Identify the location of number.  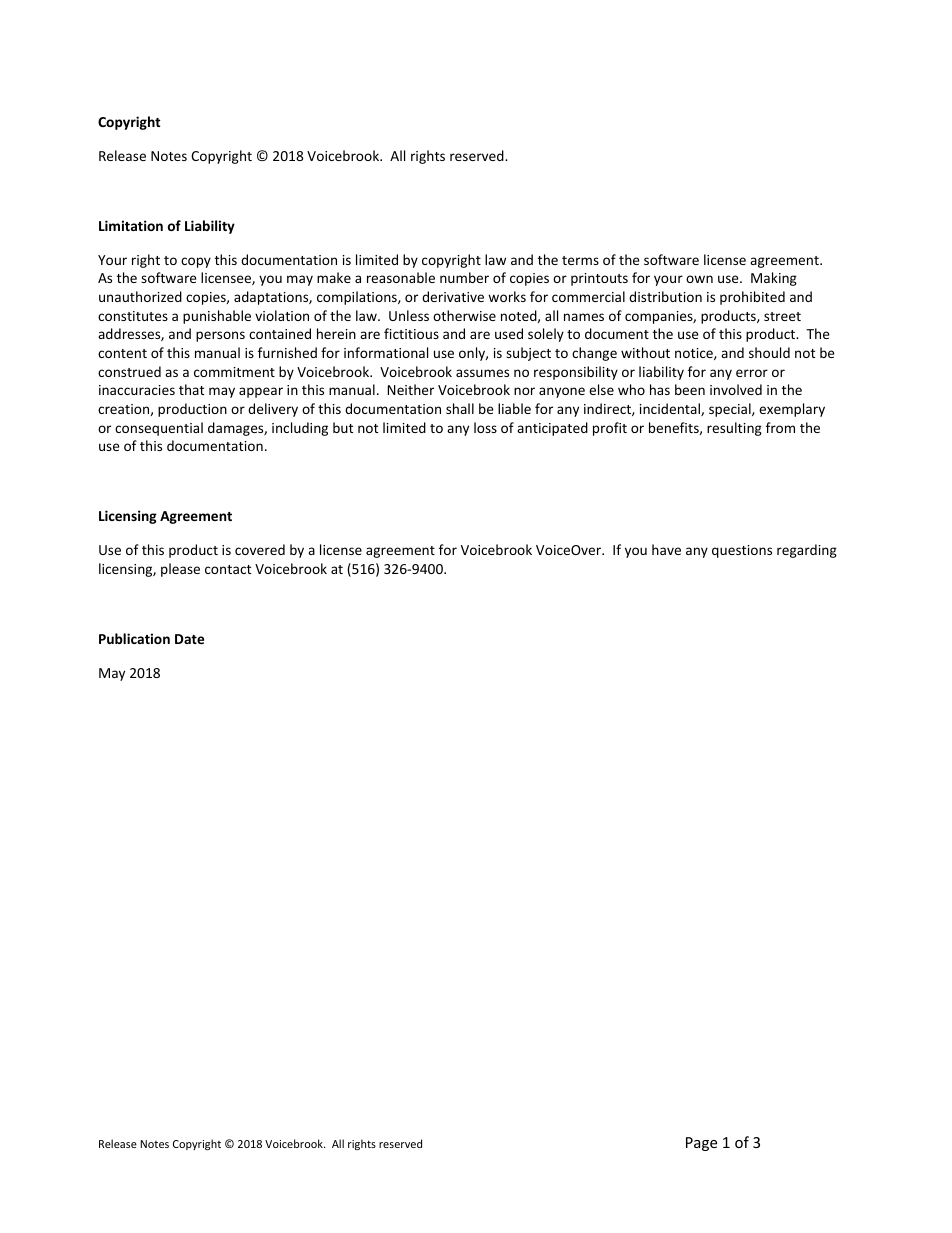
(464, 277).
